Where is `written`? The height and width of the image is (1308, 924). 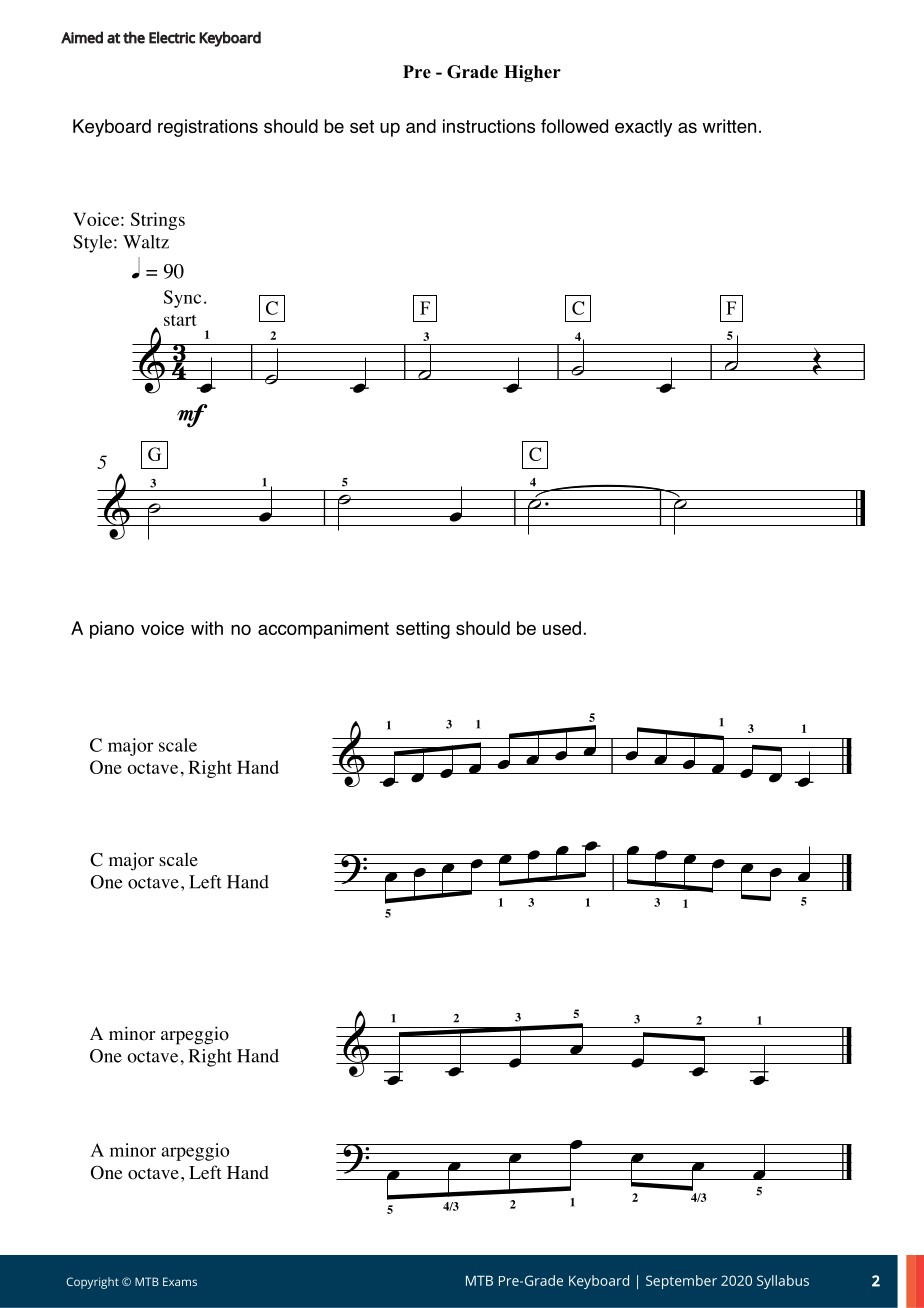 written is located at coordinates (729, 126).
